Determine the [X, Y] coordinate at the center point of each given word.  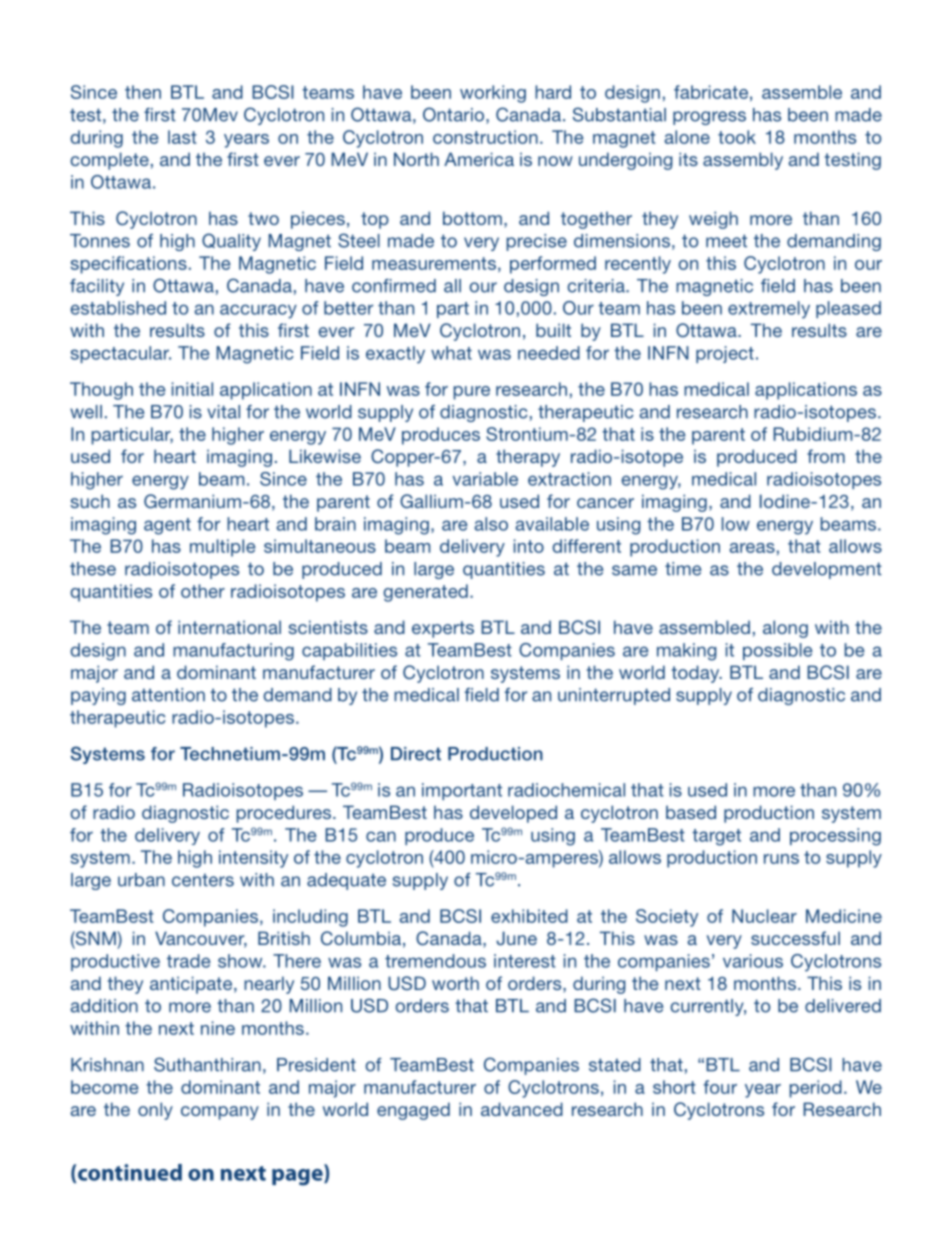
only [155, 1111]
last [182, 137]
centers [203, 880]
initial [192, 389]
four [720, 1087]
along [785, 629]
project [725, 354]
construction [485, 137]
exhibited [529, 916]
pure [472, 393]
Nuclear [764, 916]
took [737, 137]
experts [443, 629]
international [229, 627]
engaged [413, 1111]
